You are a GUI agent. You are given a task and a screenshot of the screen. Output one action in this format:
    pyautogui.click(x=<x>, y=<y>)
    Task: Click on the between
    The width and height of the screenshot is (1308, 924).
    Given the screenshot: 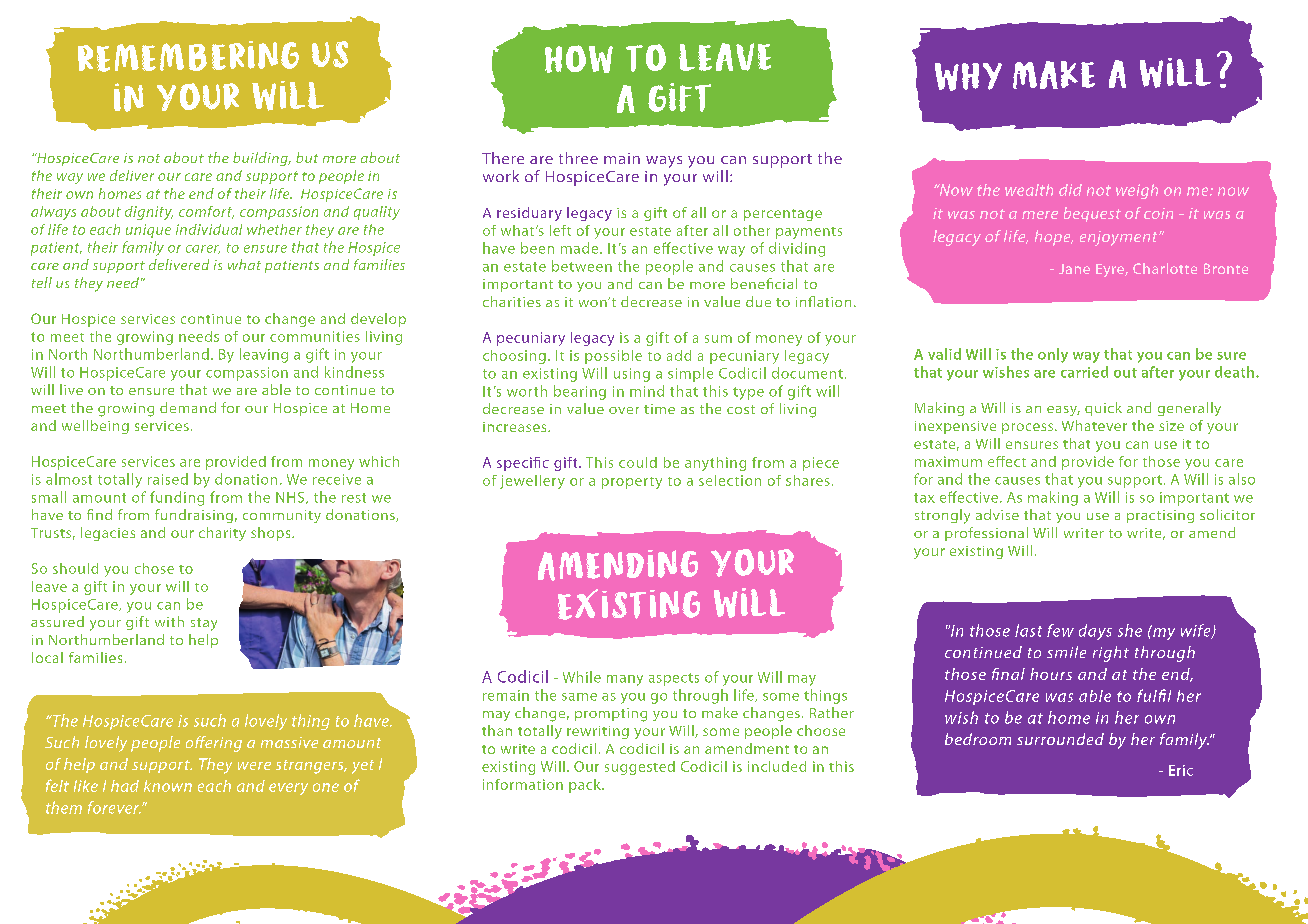 What is the action you would take?
    pyautogui.click(x=582, y=266)
